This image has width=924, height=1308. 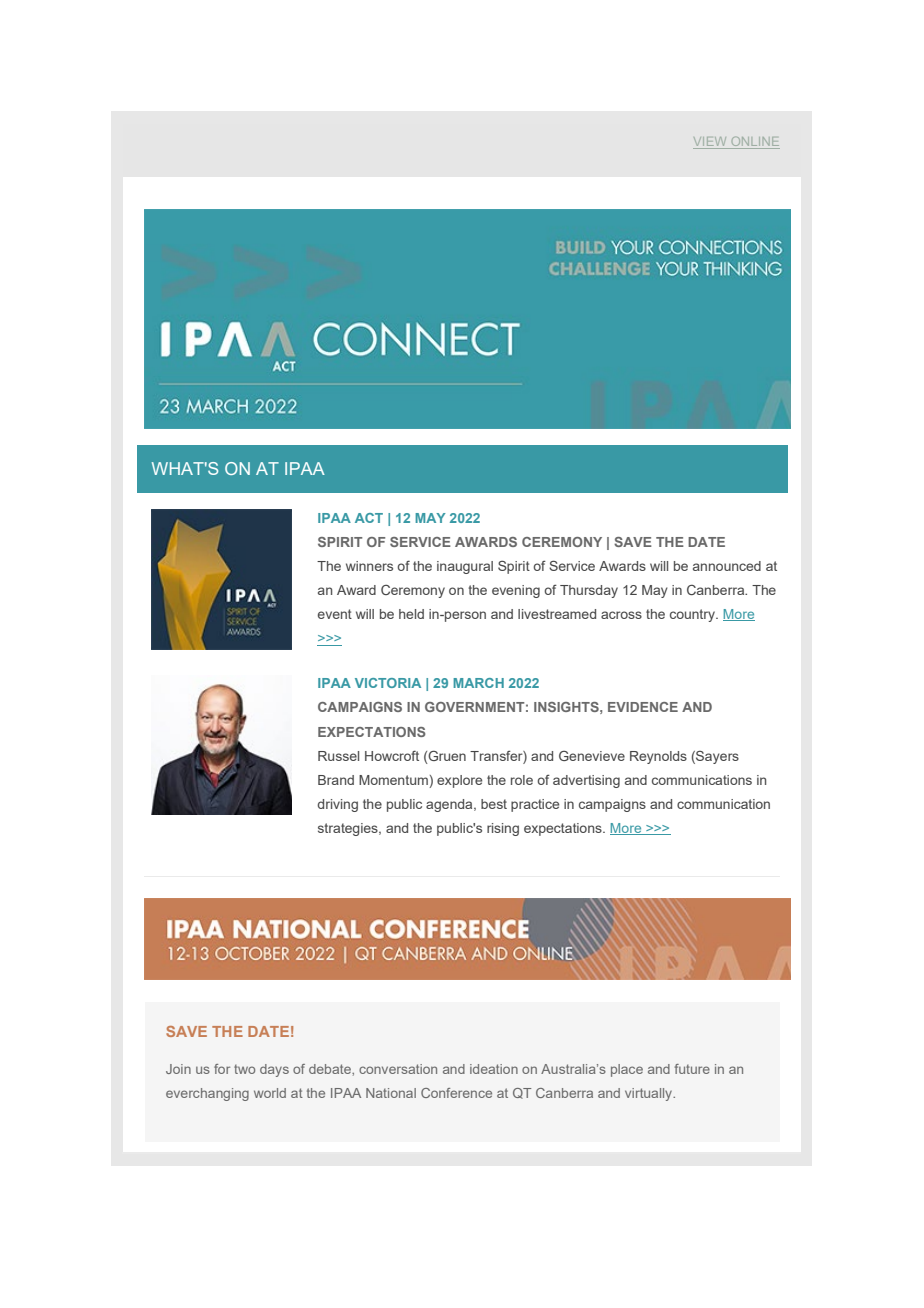 What do you see at coordinates (589, 591) in the image?
I see `Thursday` at bounding box center [589, 591].
